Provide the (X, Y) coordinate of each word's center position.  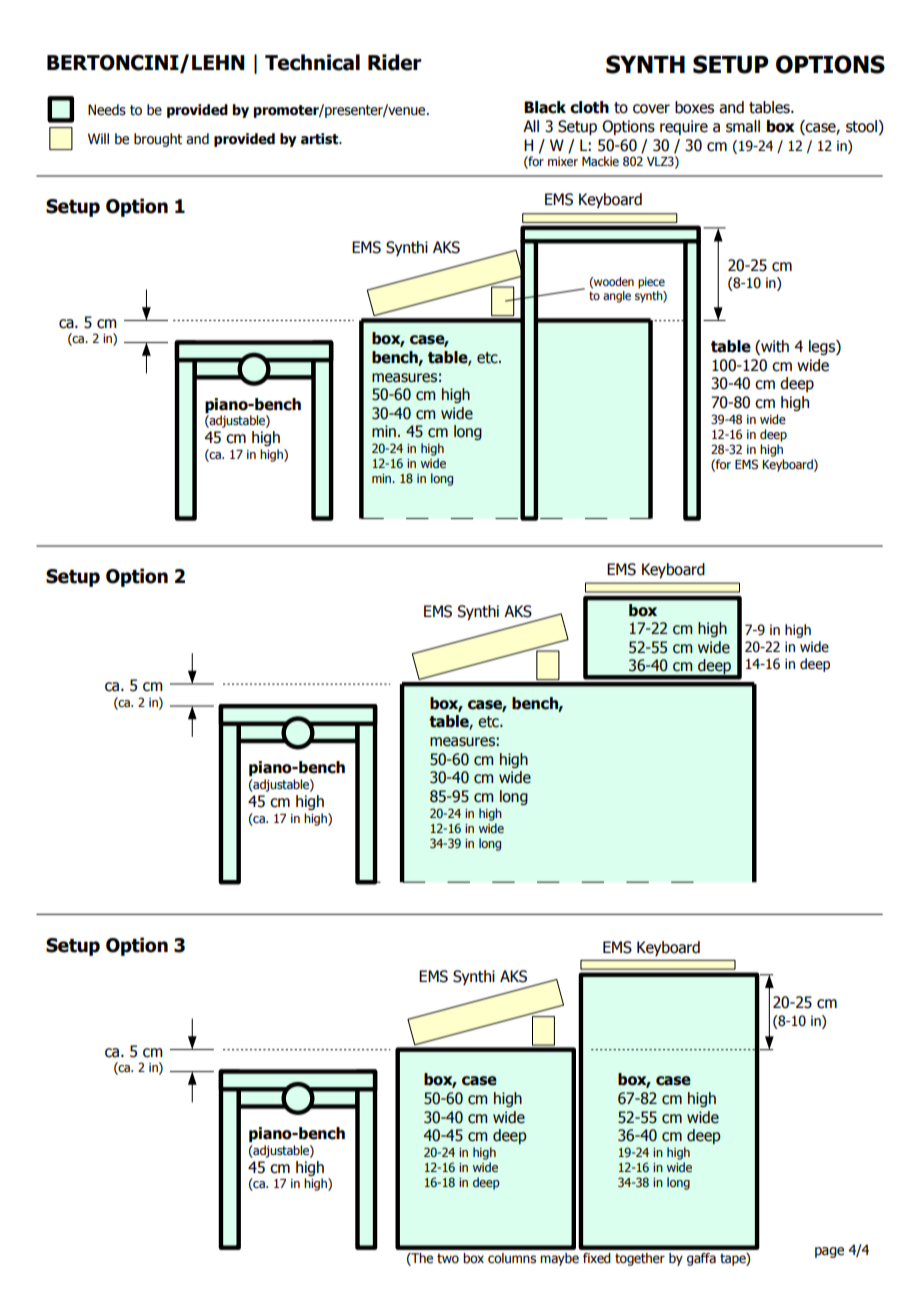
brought (158, 140)
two (448, 1258)
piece (651, 283)
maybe (559, 1259)
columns (512, 1258)
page (829, 1252)
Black (545, 107)
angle (617, 297)
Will (98, 138)
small (743, 126)
